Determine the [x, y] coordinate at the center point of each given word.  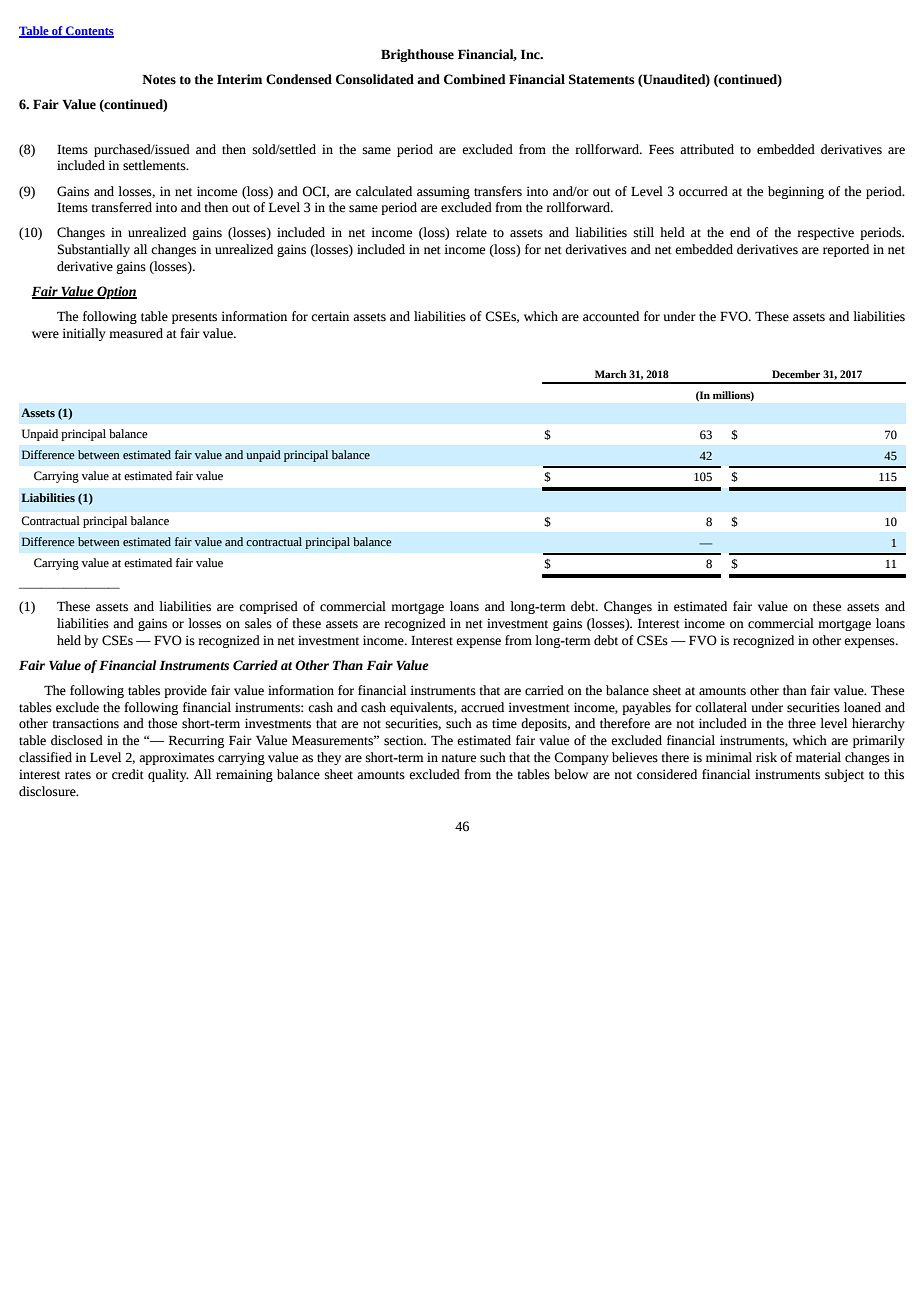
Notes [159, 79]
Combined [475, 79]
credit [128, 774]
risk [766, 757]
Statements [601, 79]
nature [458, 758]
